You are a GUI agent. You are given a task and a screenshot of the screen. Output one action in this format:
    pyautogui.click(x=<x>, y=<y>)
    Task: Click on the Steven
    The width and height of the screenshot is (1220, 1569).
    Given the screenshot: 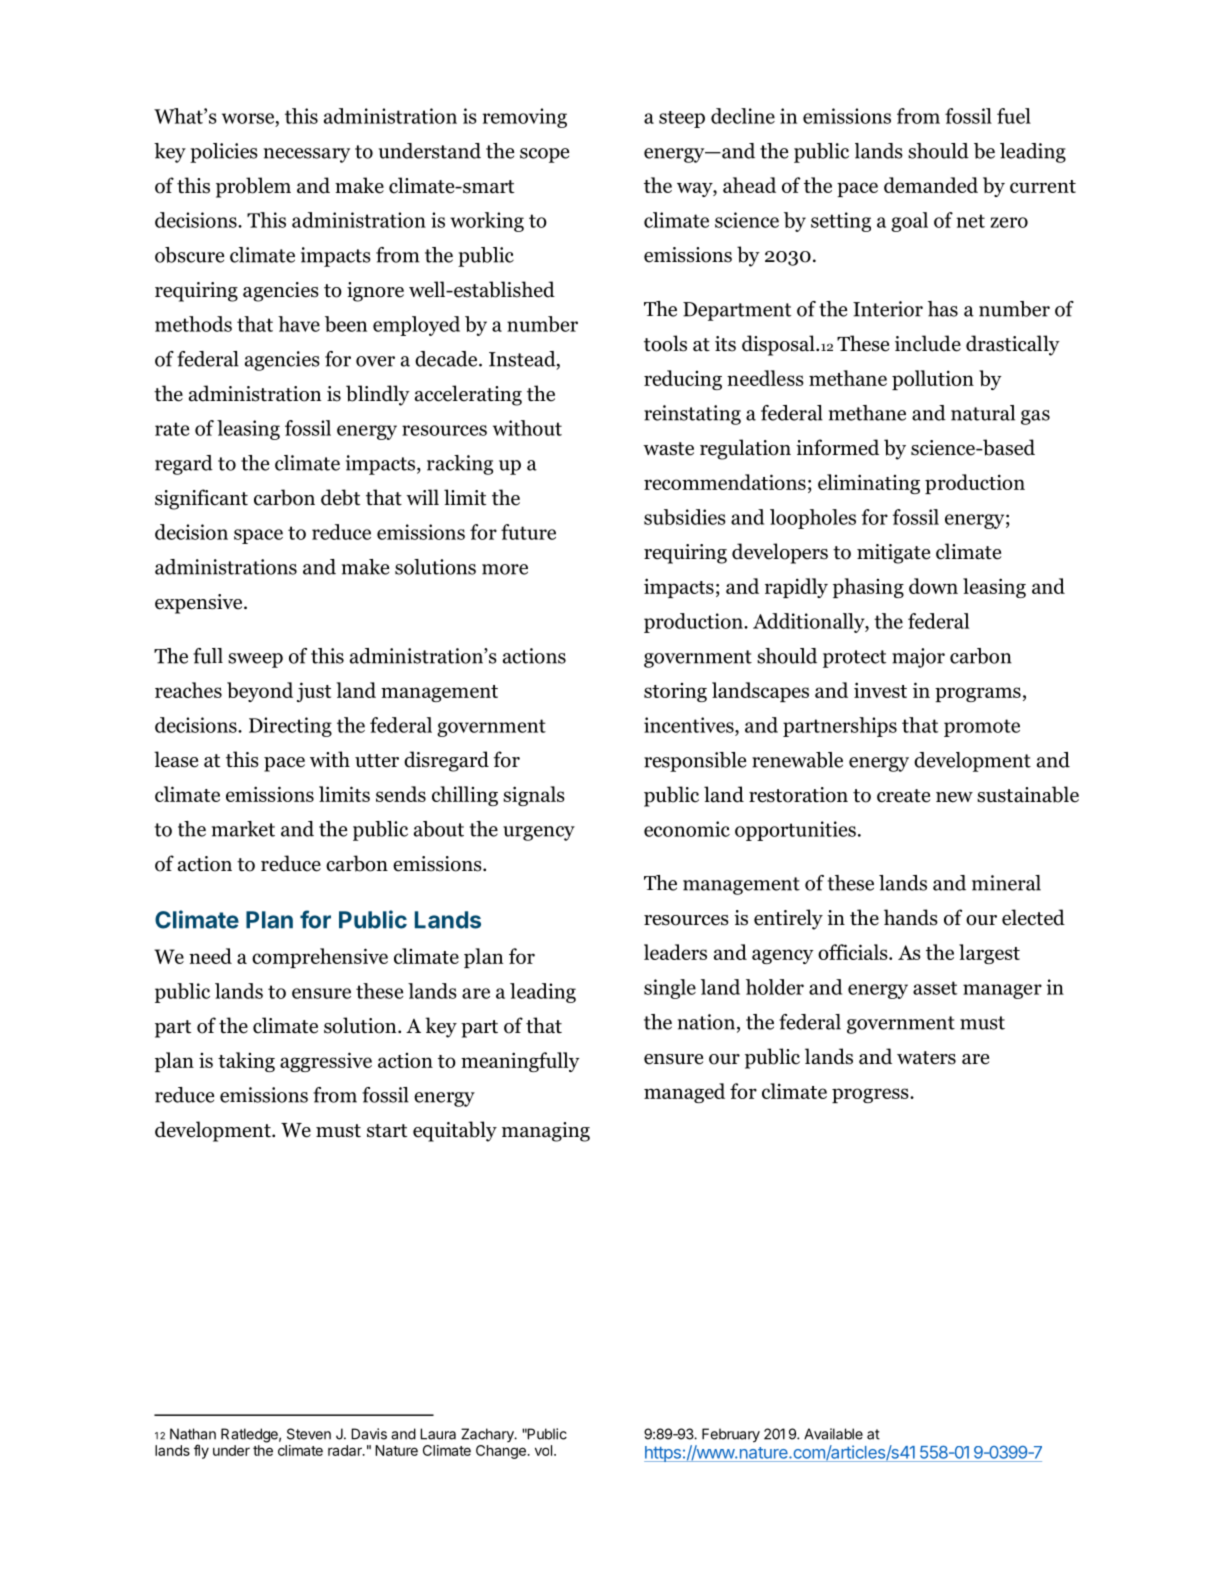 What is the action you would take?
    pyautogui.click(x=309, y=1434)
